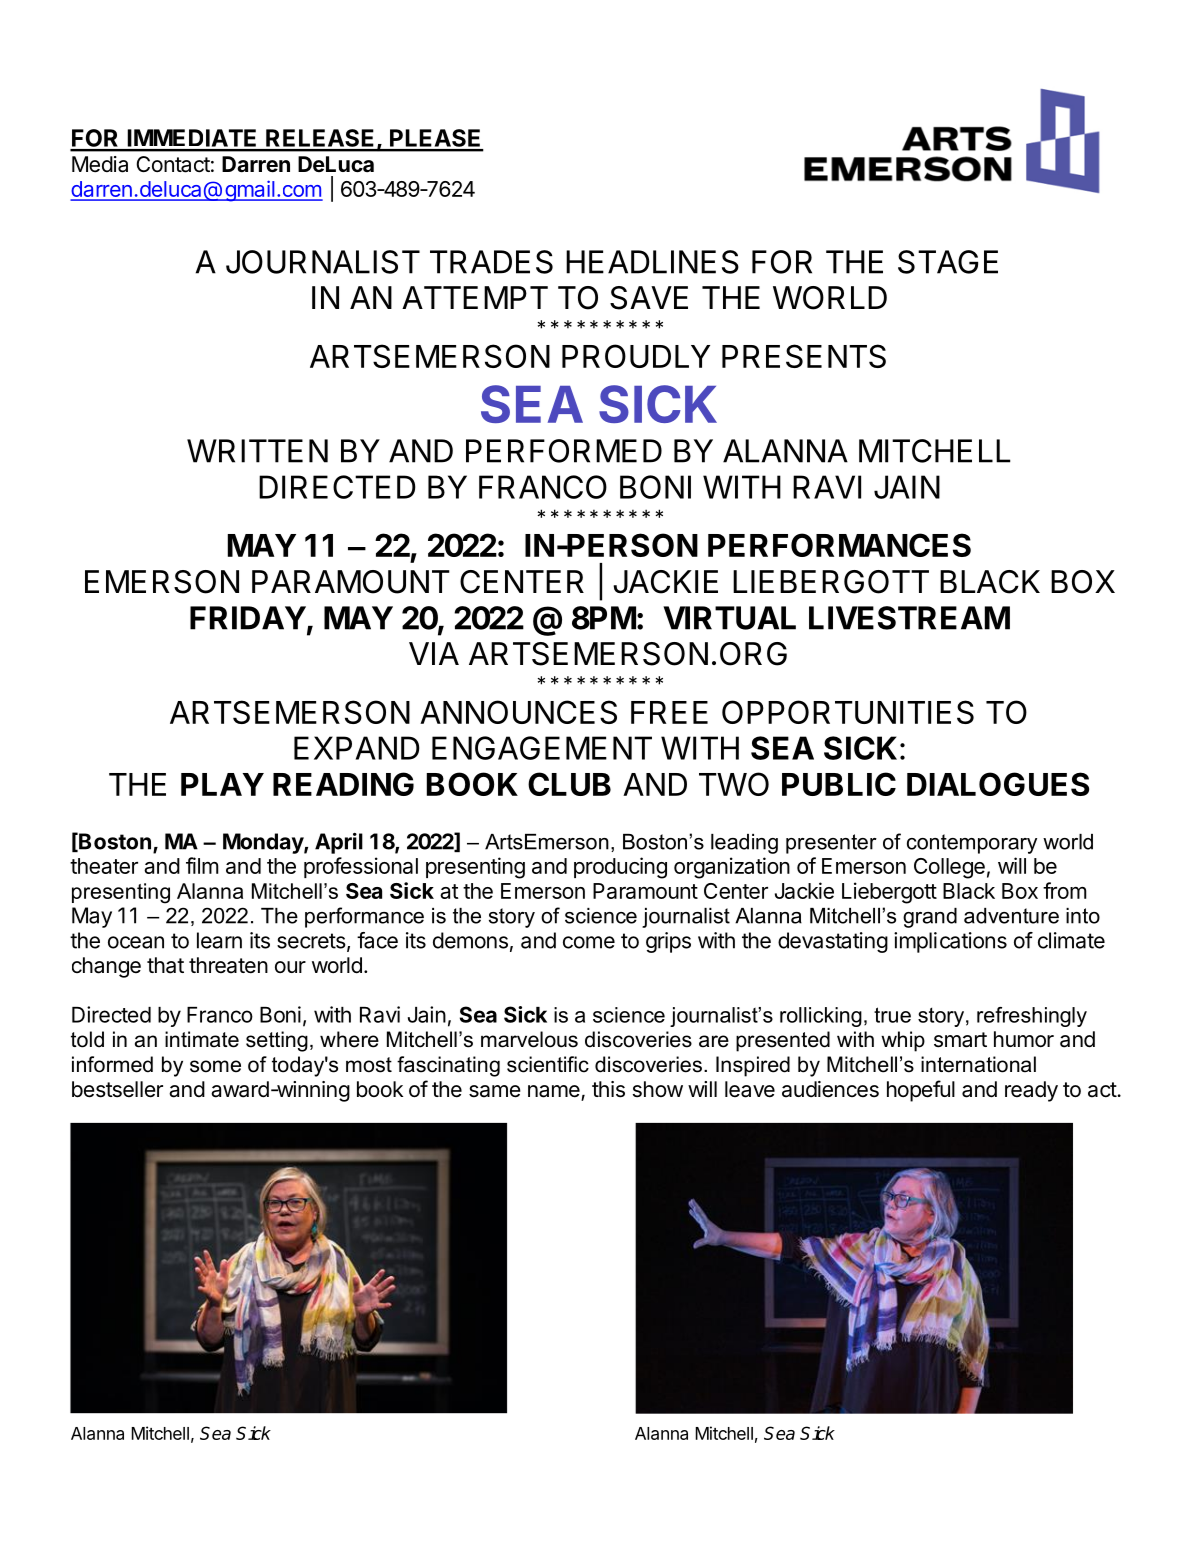 This screenshot has width=1198, height=1551. Describe the element at coordinates (848, 712) in the screenshot. I see `OPPORTUNITIES` at that location.
